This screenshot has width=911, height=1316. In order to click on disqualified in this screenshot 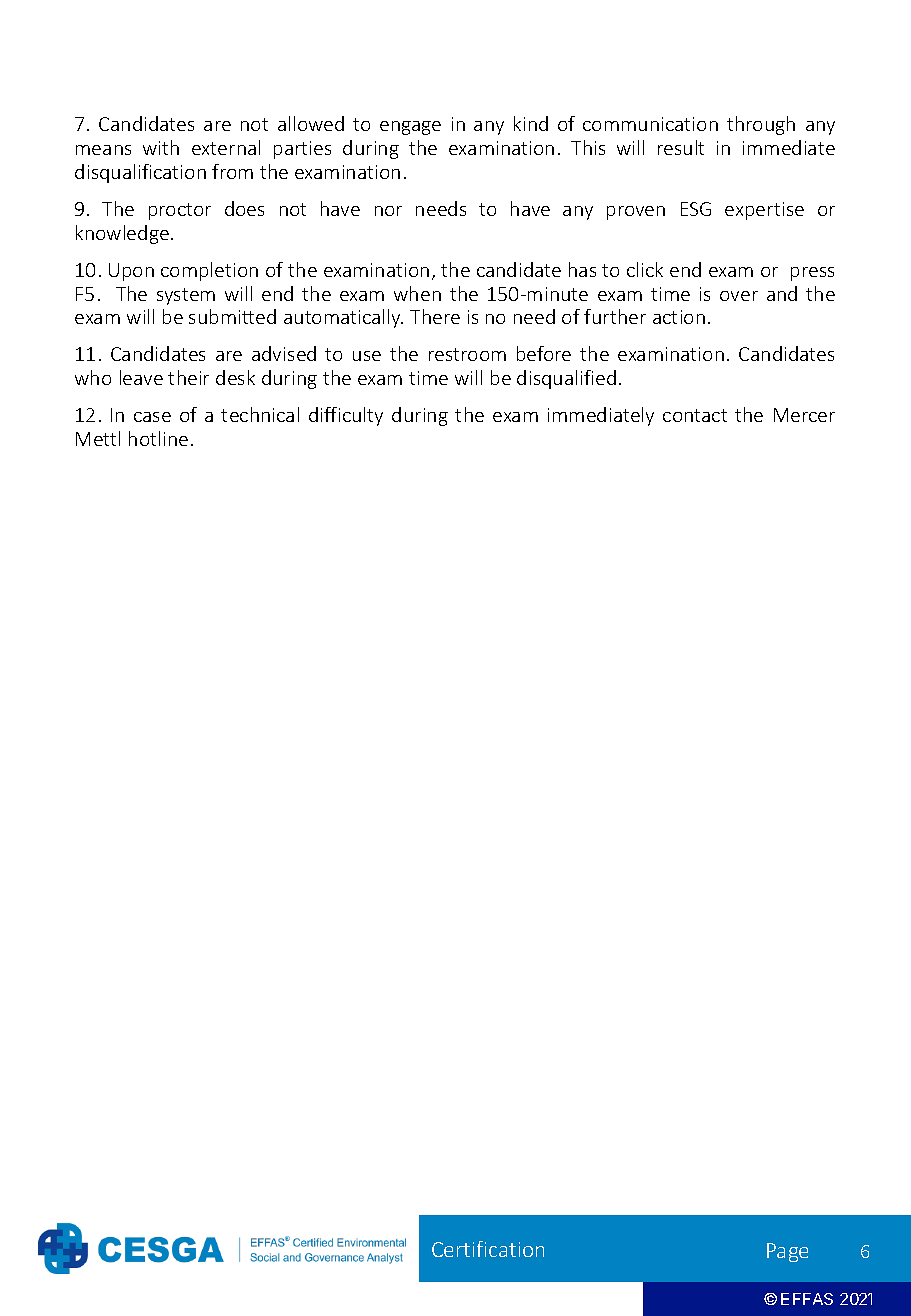, I will do `click(566, 379)`.
